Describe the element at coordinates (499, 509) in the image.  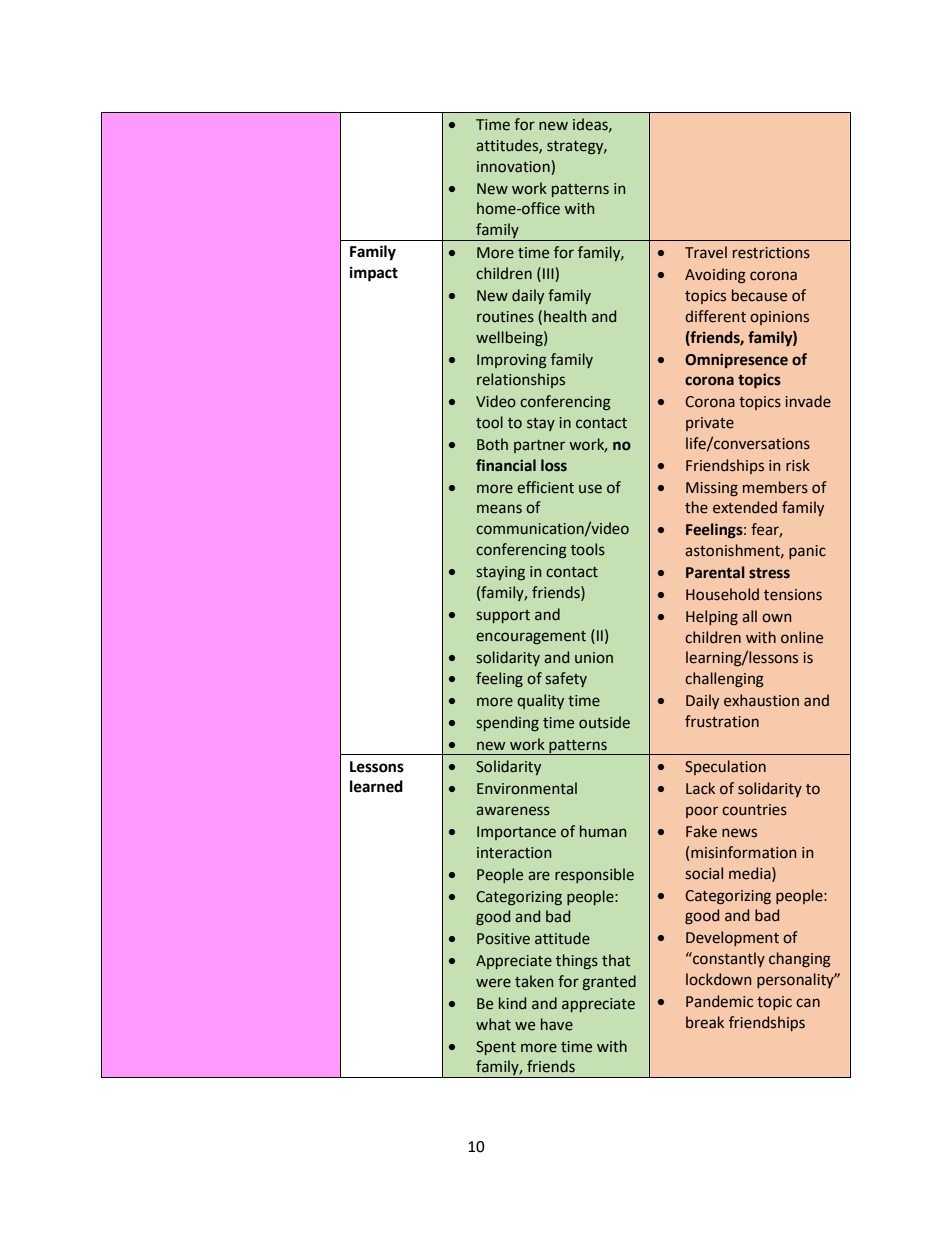
I see `means` at that location.
